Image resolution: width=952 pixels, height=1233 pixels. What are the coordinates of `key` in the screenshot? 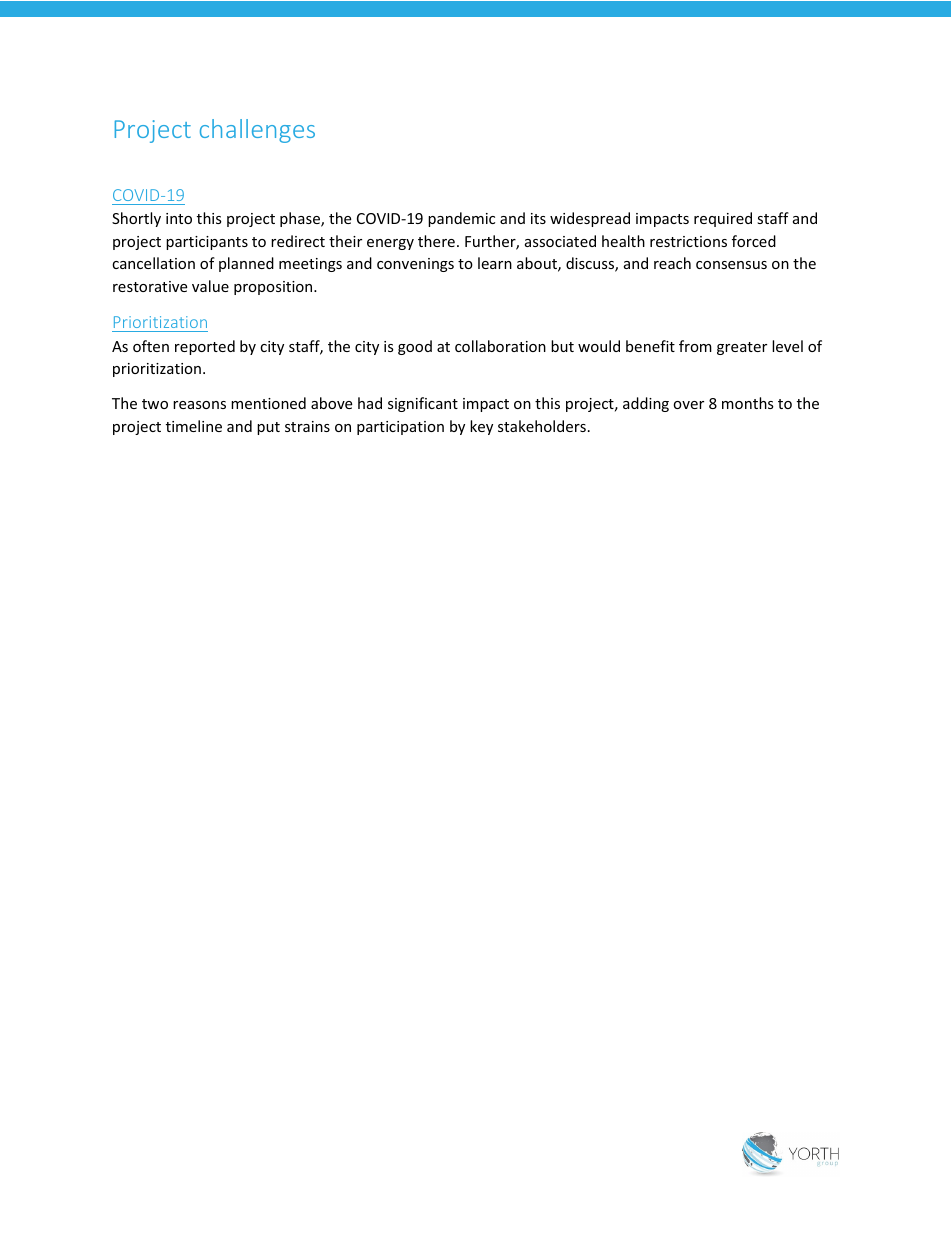 It's located at (481, 427).
